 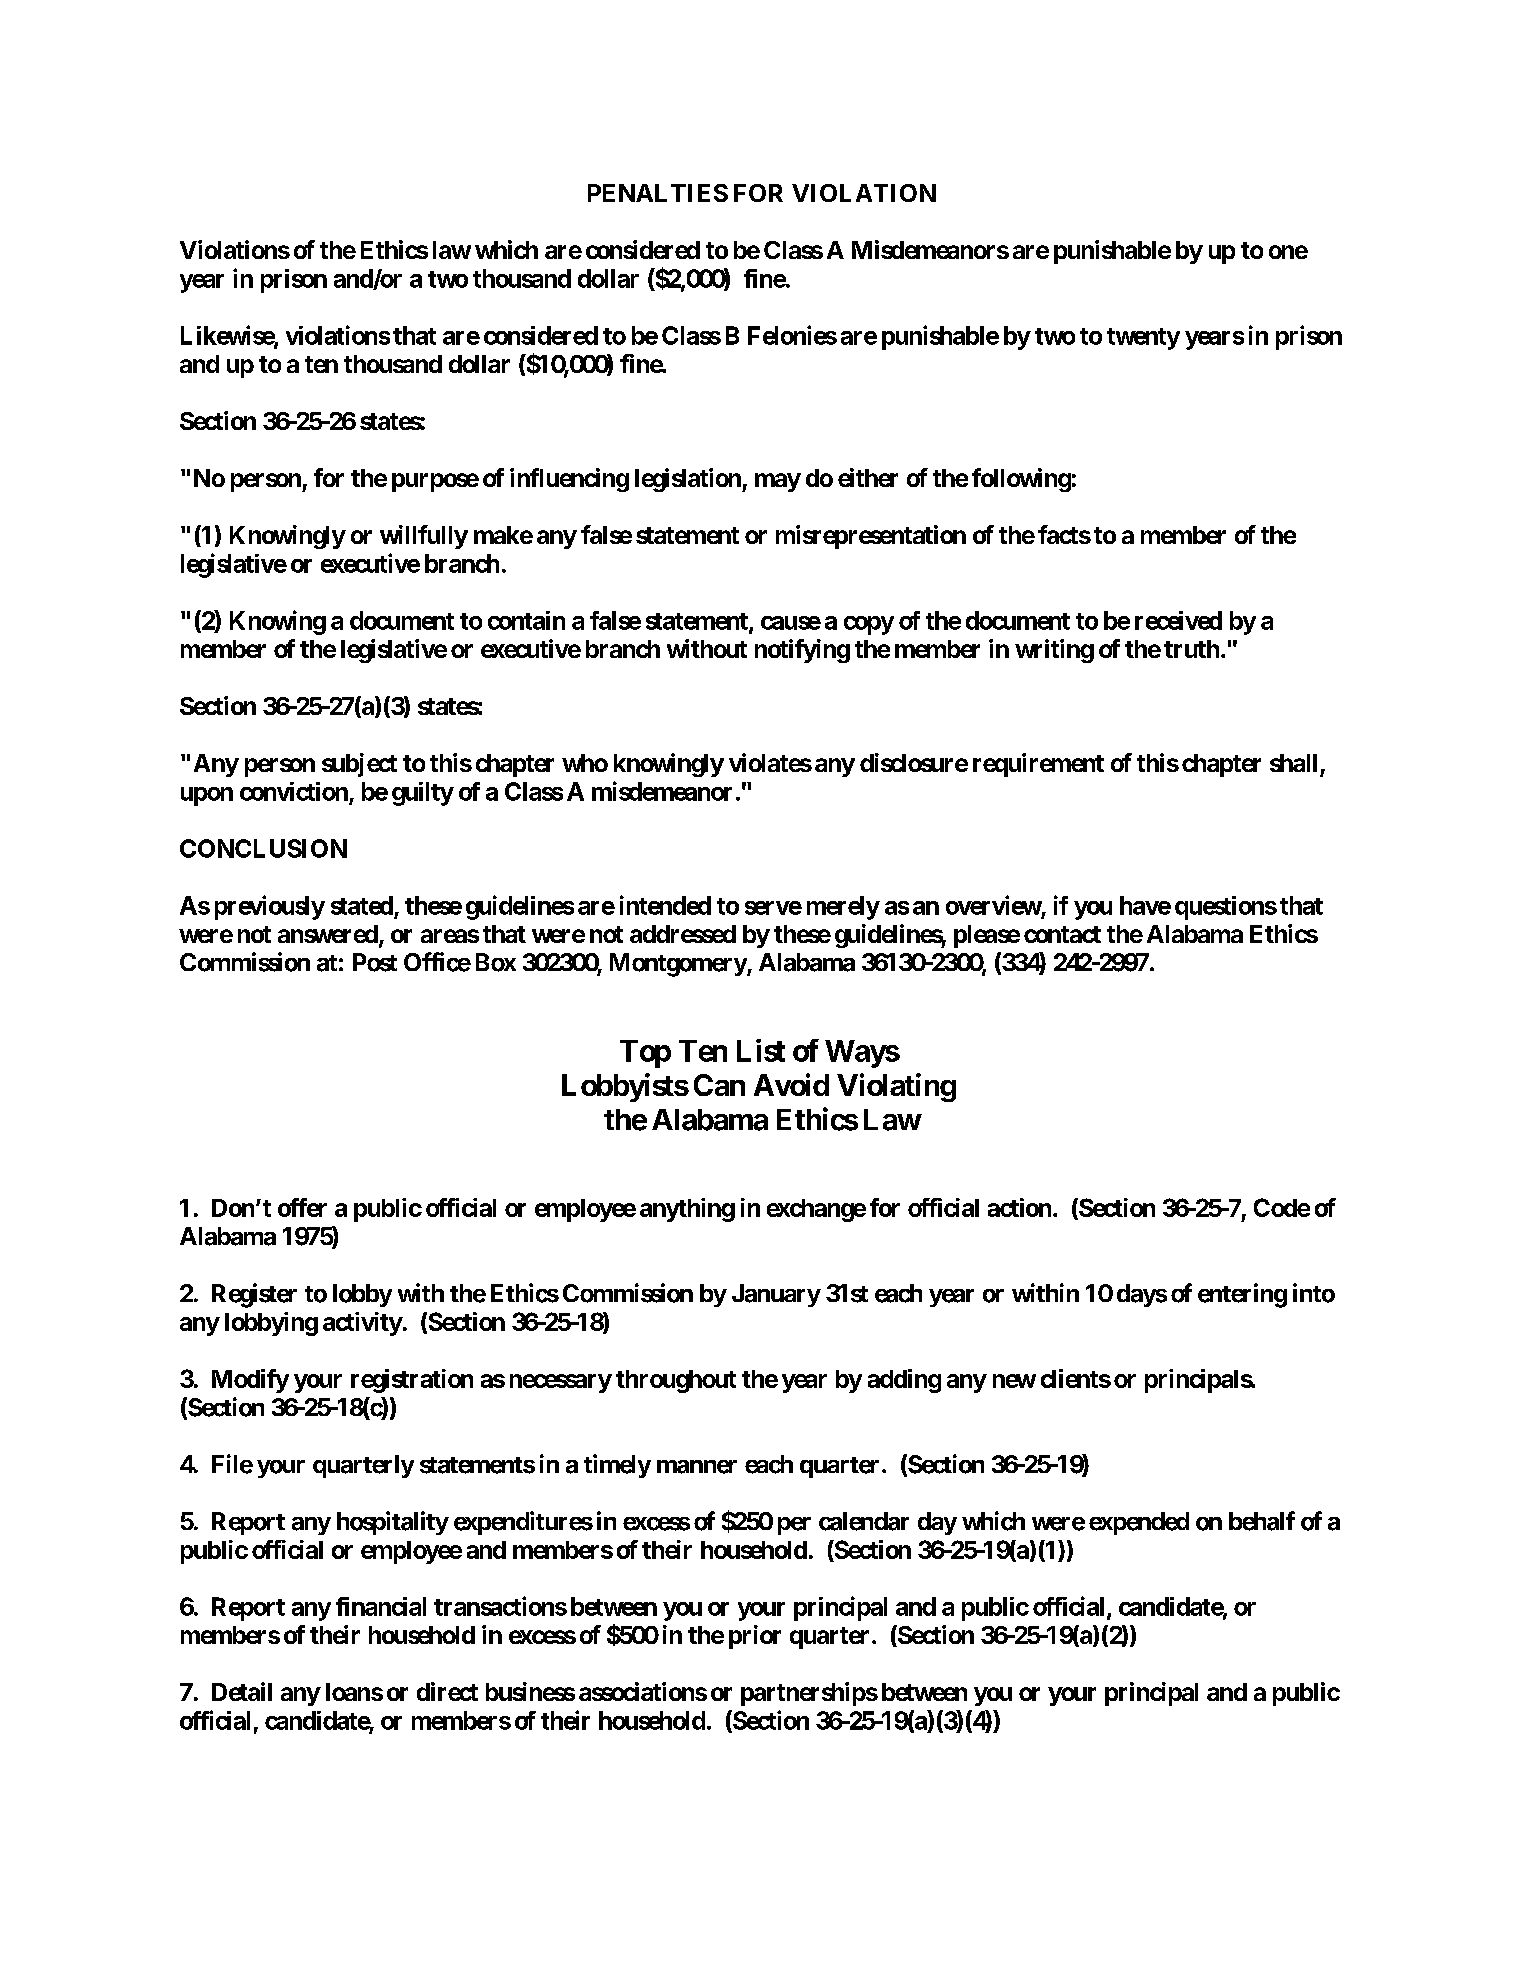 What do you see at coordinates (1062, 934) in the screenshot?
I see `contact` at bounding box center [1062, 934].
